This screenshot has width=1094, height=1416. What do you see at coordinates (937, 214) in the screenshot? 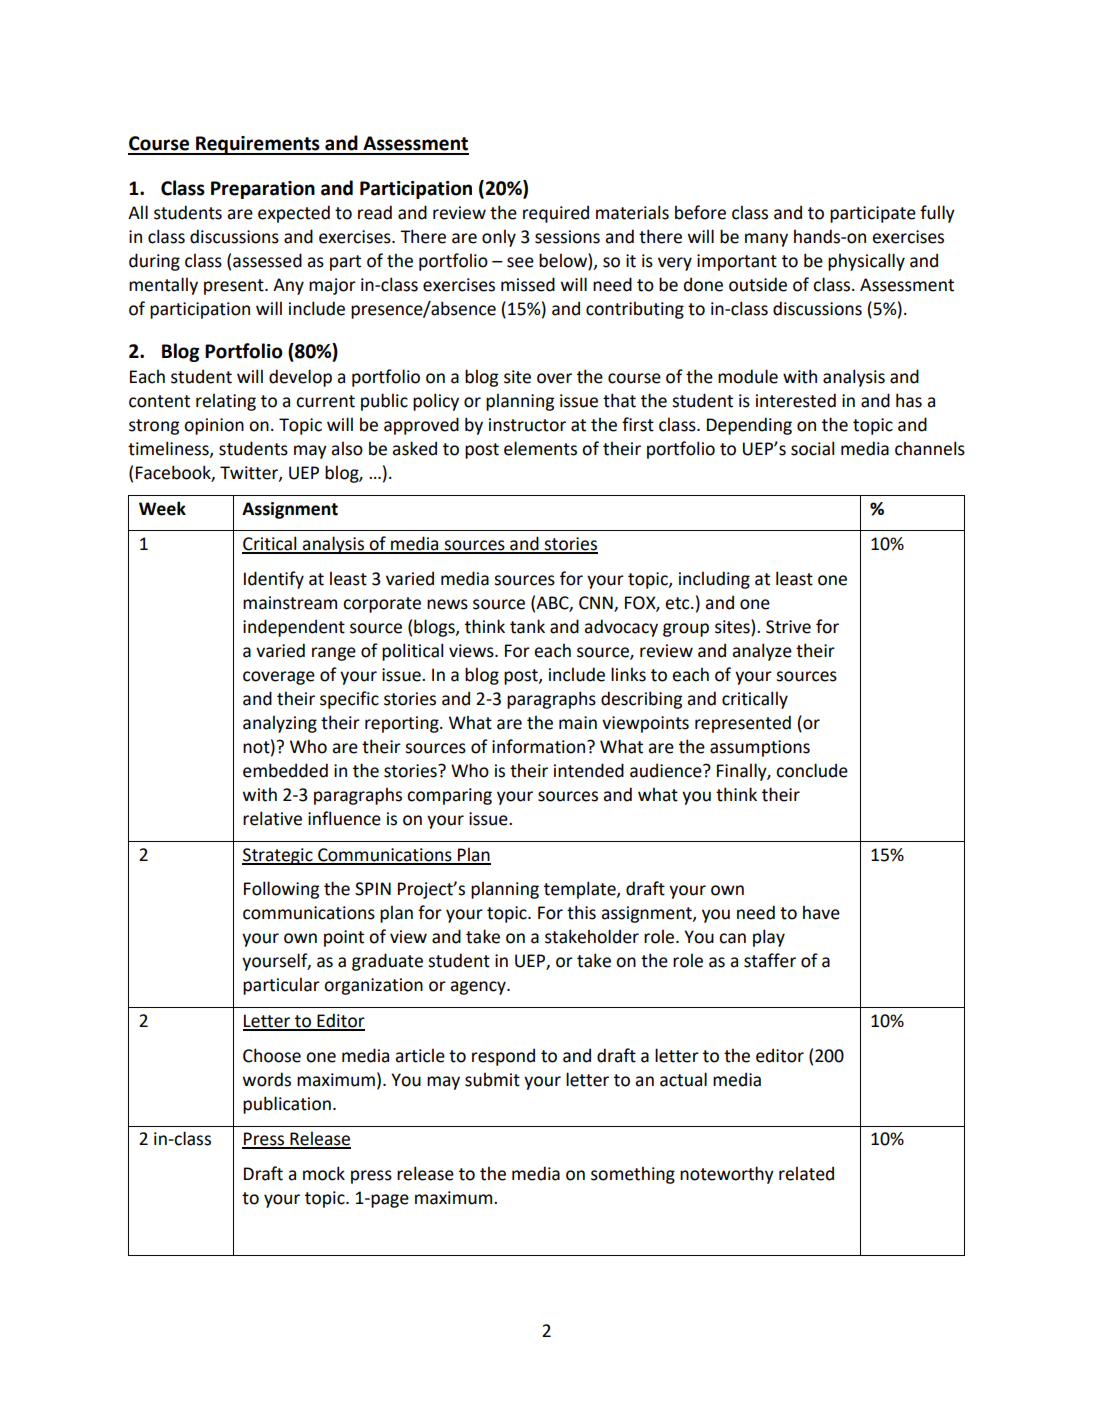
I see `fully` at bounding box center [937, 214].
